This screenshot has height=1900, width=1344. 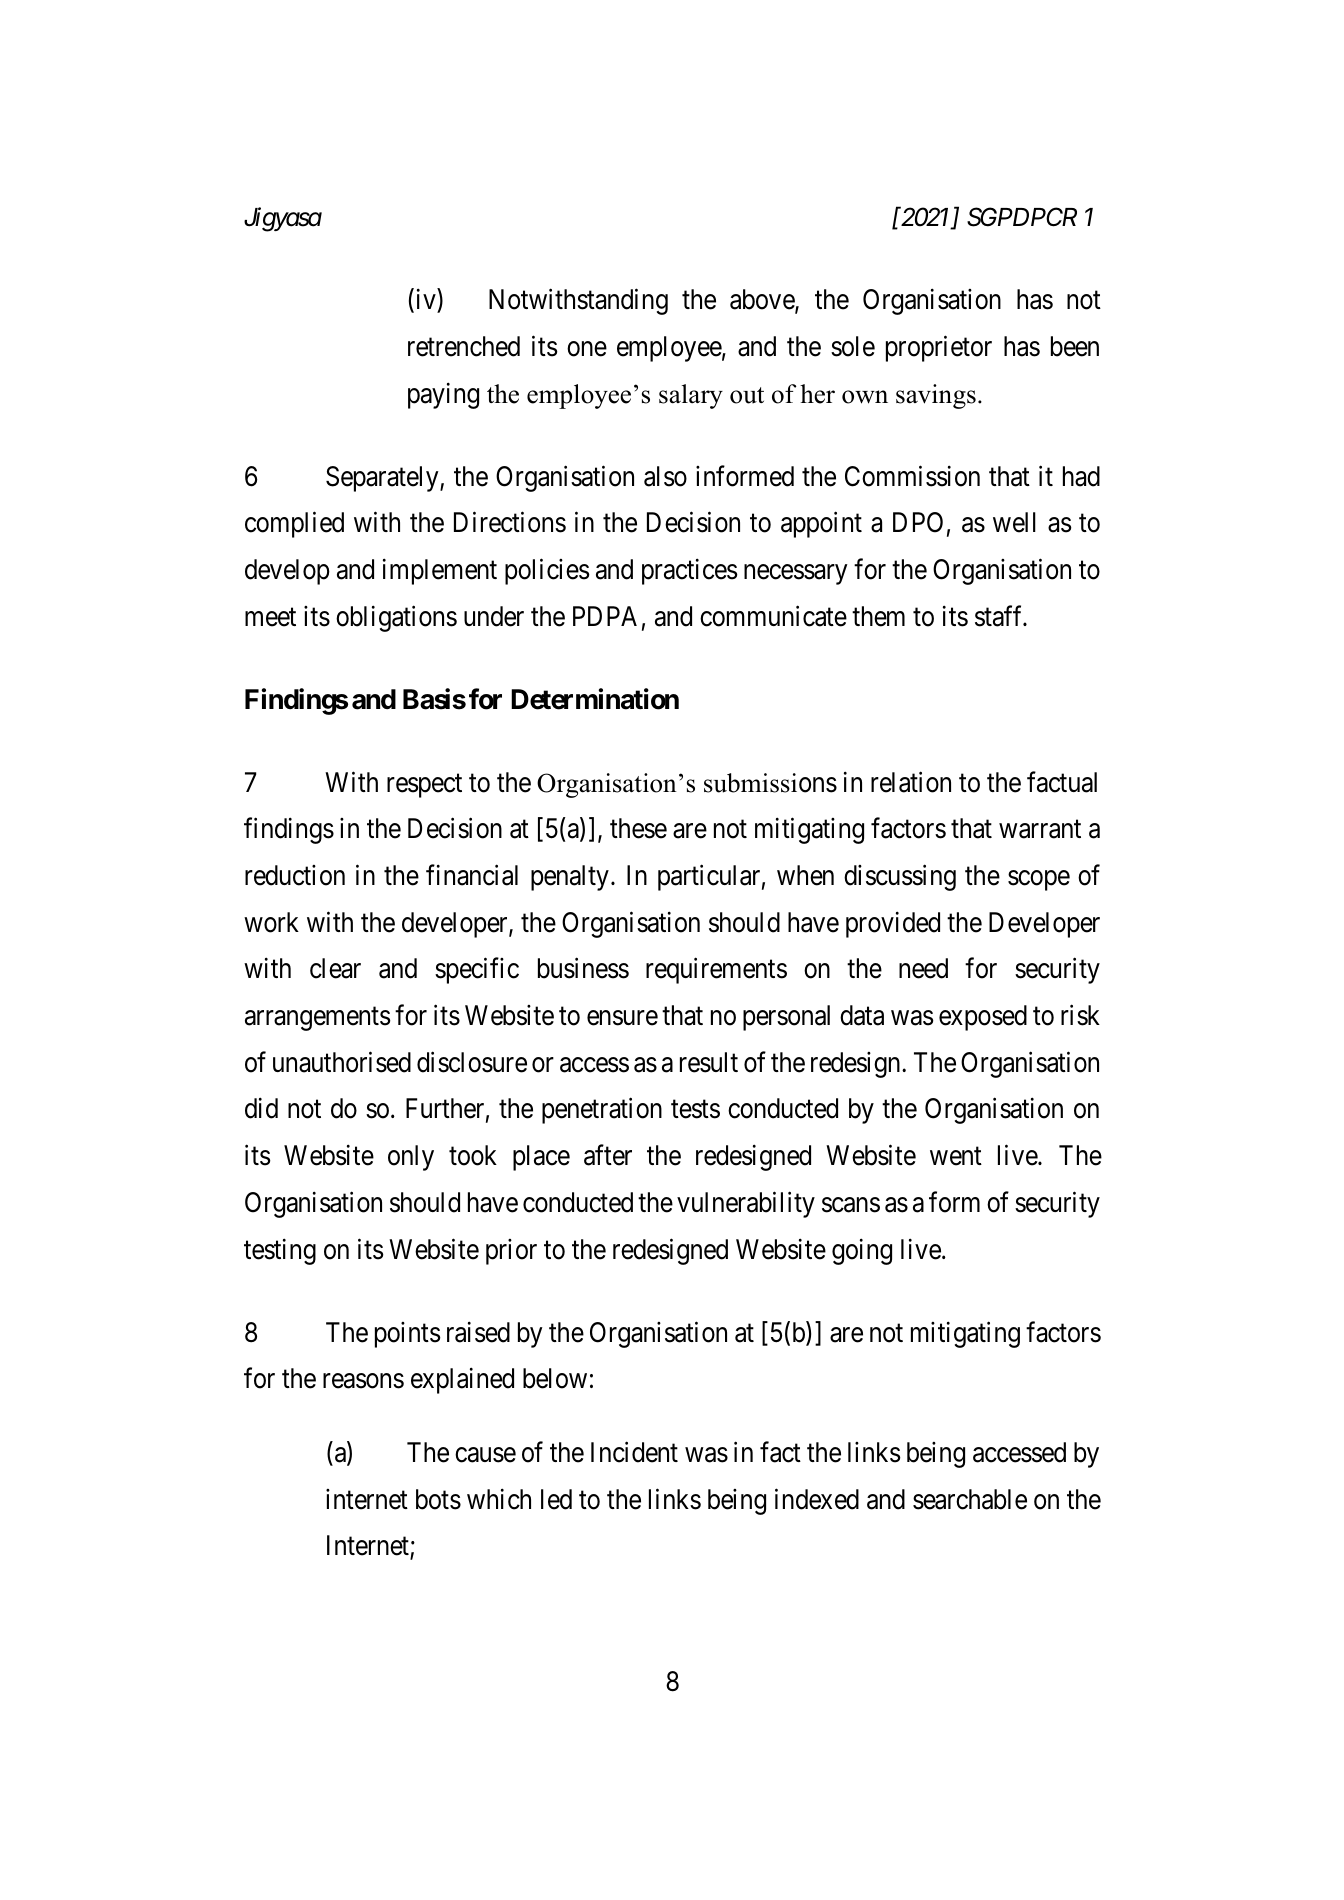 What do you see at coordinates (295, 875) in the screenshot?
I see `reduction` at bounding box center [295, 875].
